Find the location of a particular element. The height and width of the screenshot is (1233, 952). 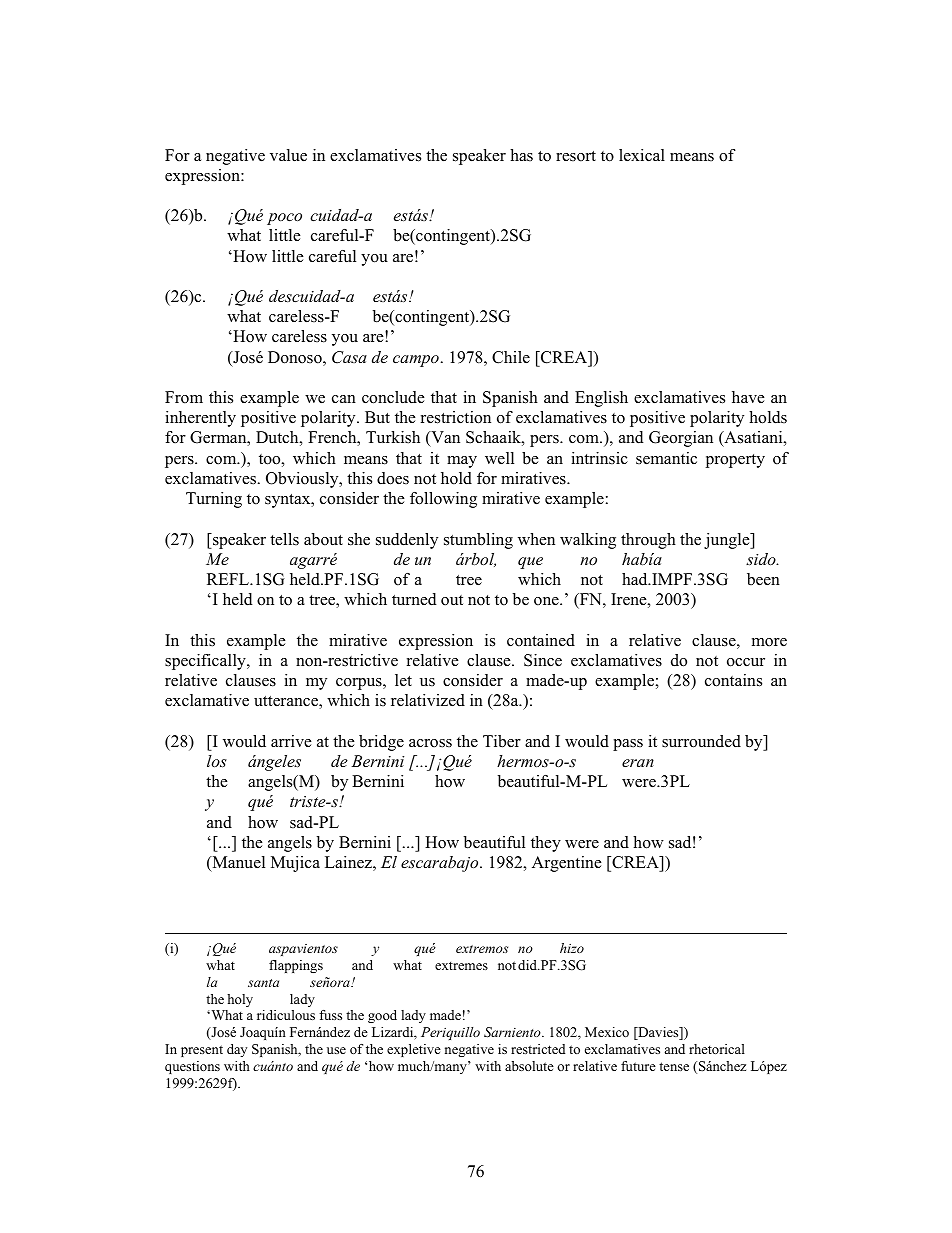

restricted is located at coordinates (538, 1049).
